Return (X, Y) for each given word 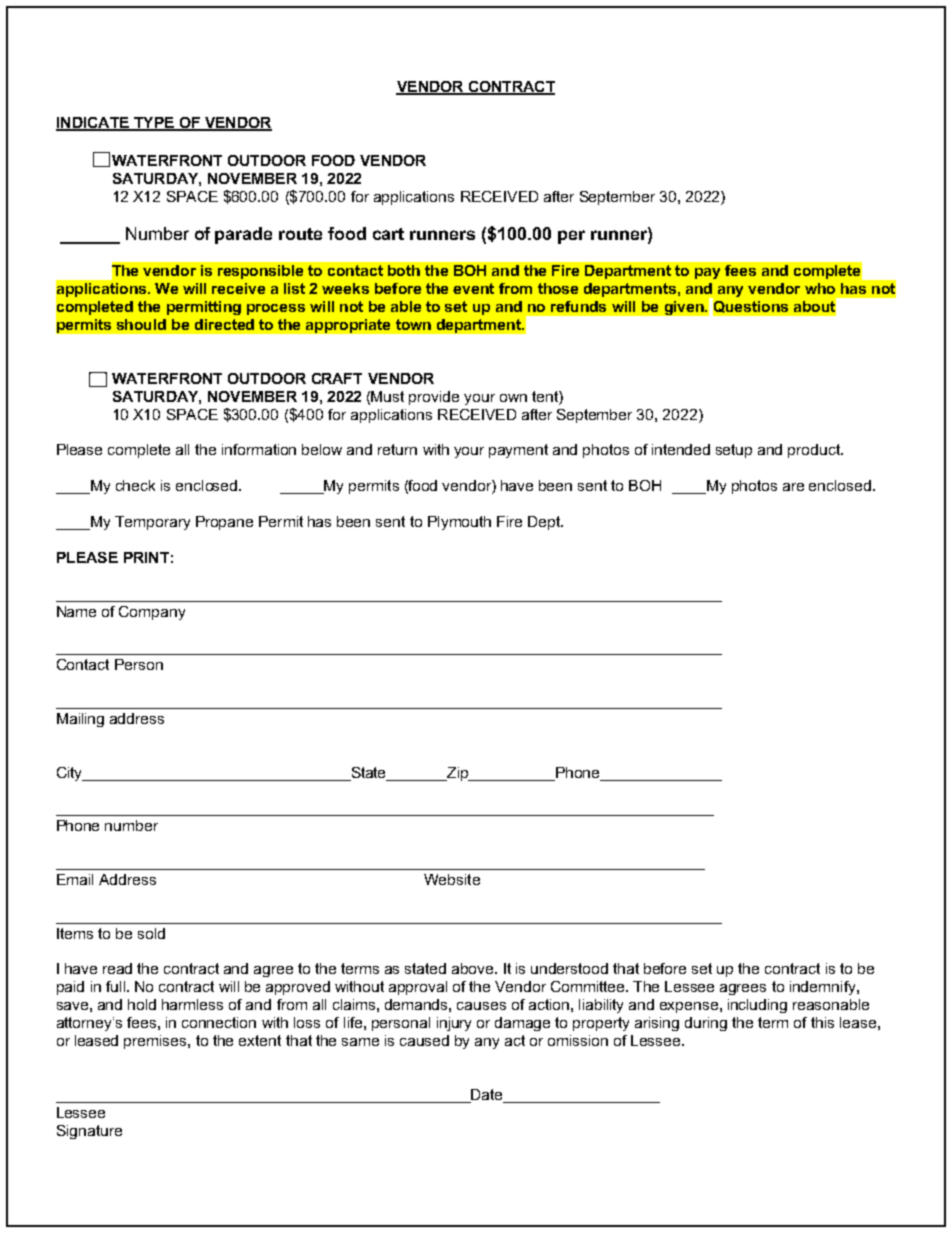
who (820, 288)
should (141, 324)
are (793, 487)
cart (388, 234)
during (706, 1024)
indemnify (824, 988)
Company (152, 613)
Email (75, 879)
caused (424, 1040)
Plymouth (459, 523)
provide (434, 398)
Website (452, 879)
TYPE (154, 123)
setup (734, 451)
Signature (89, 1132)
